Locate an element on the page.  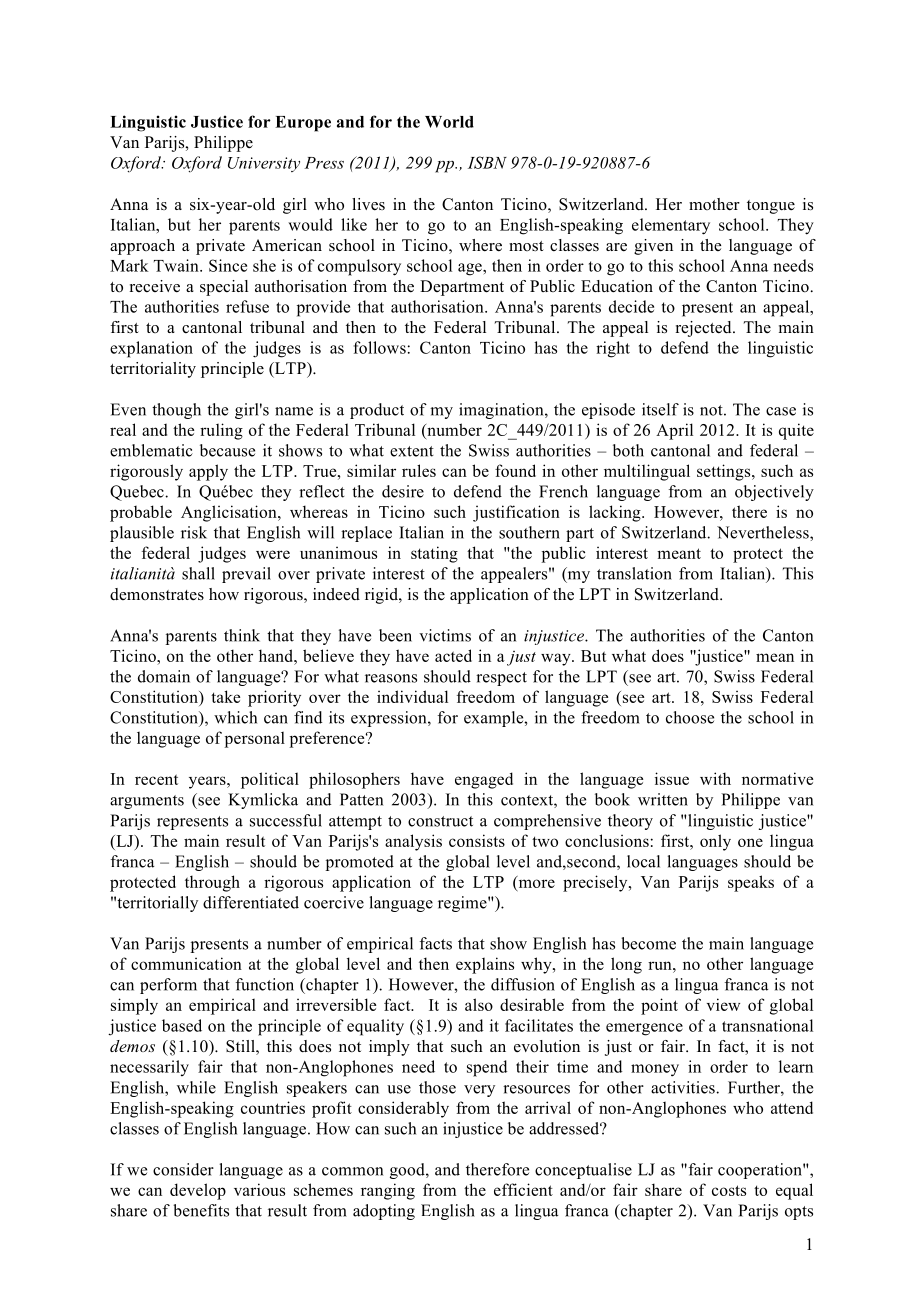
tongue is located at coordinates (771, 207).
